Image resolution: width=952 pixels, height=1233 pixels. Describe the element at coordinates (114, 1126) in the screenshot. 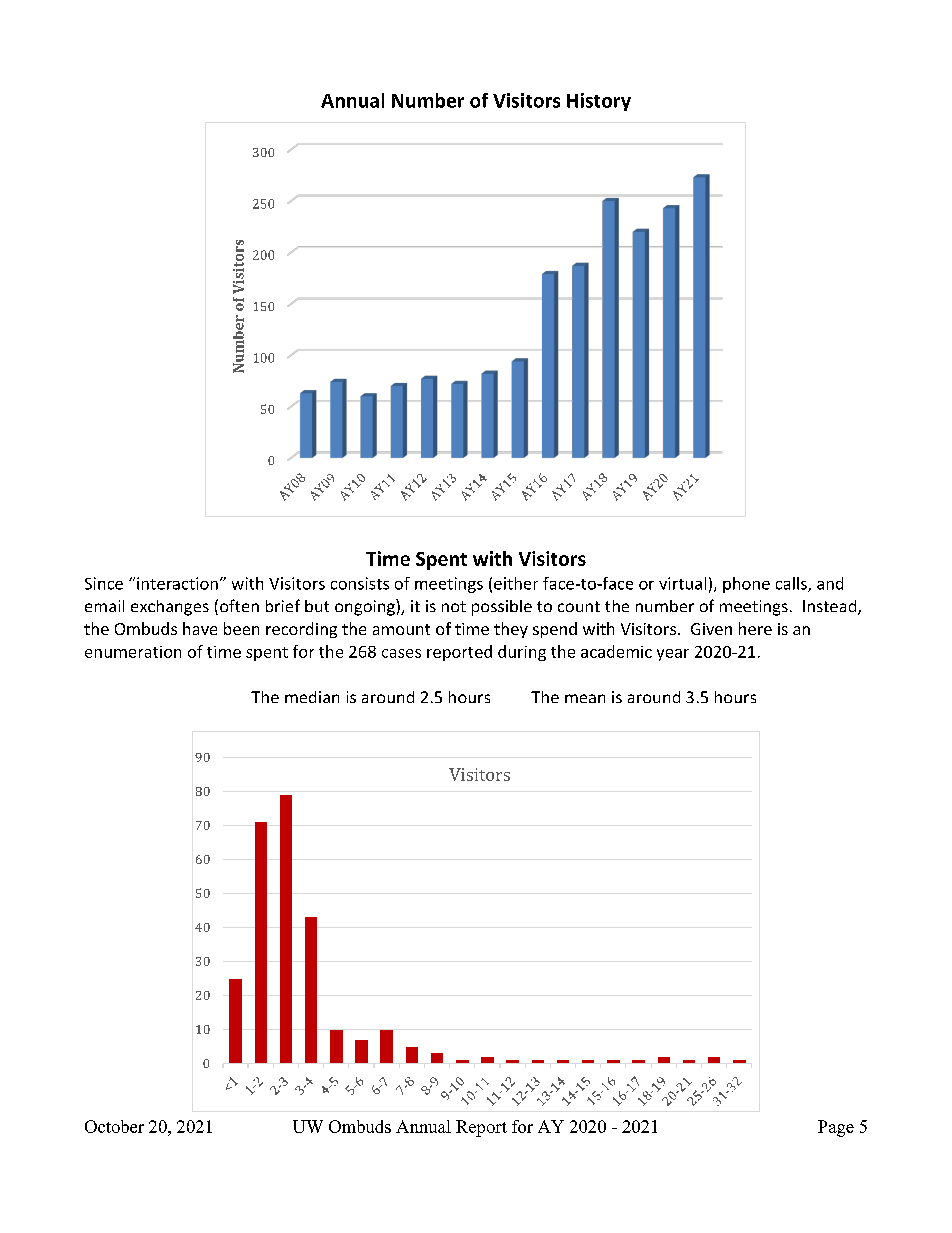

I see `October` at that location.
